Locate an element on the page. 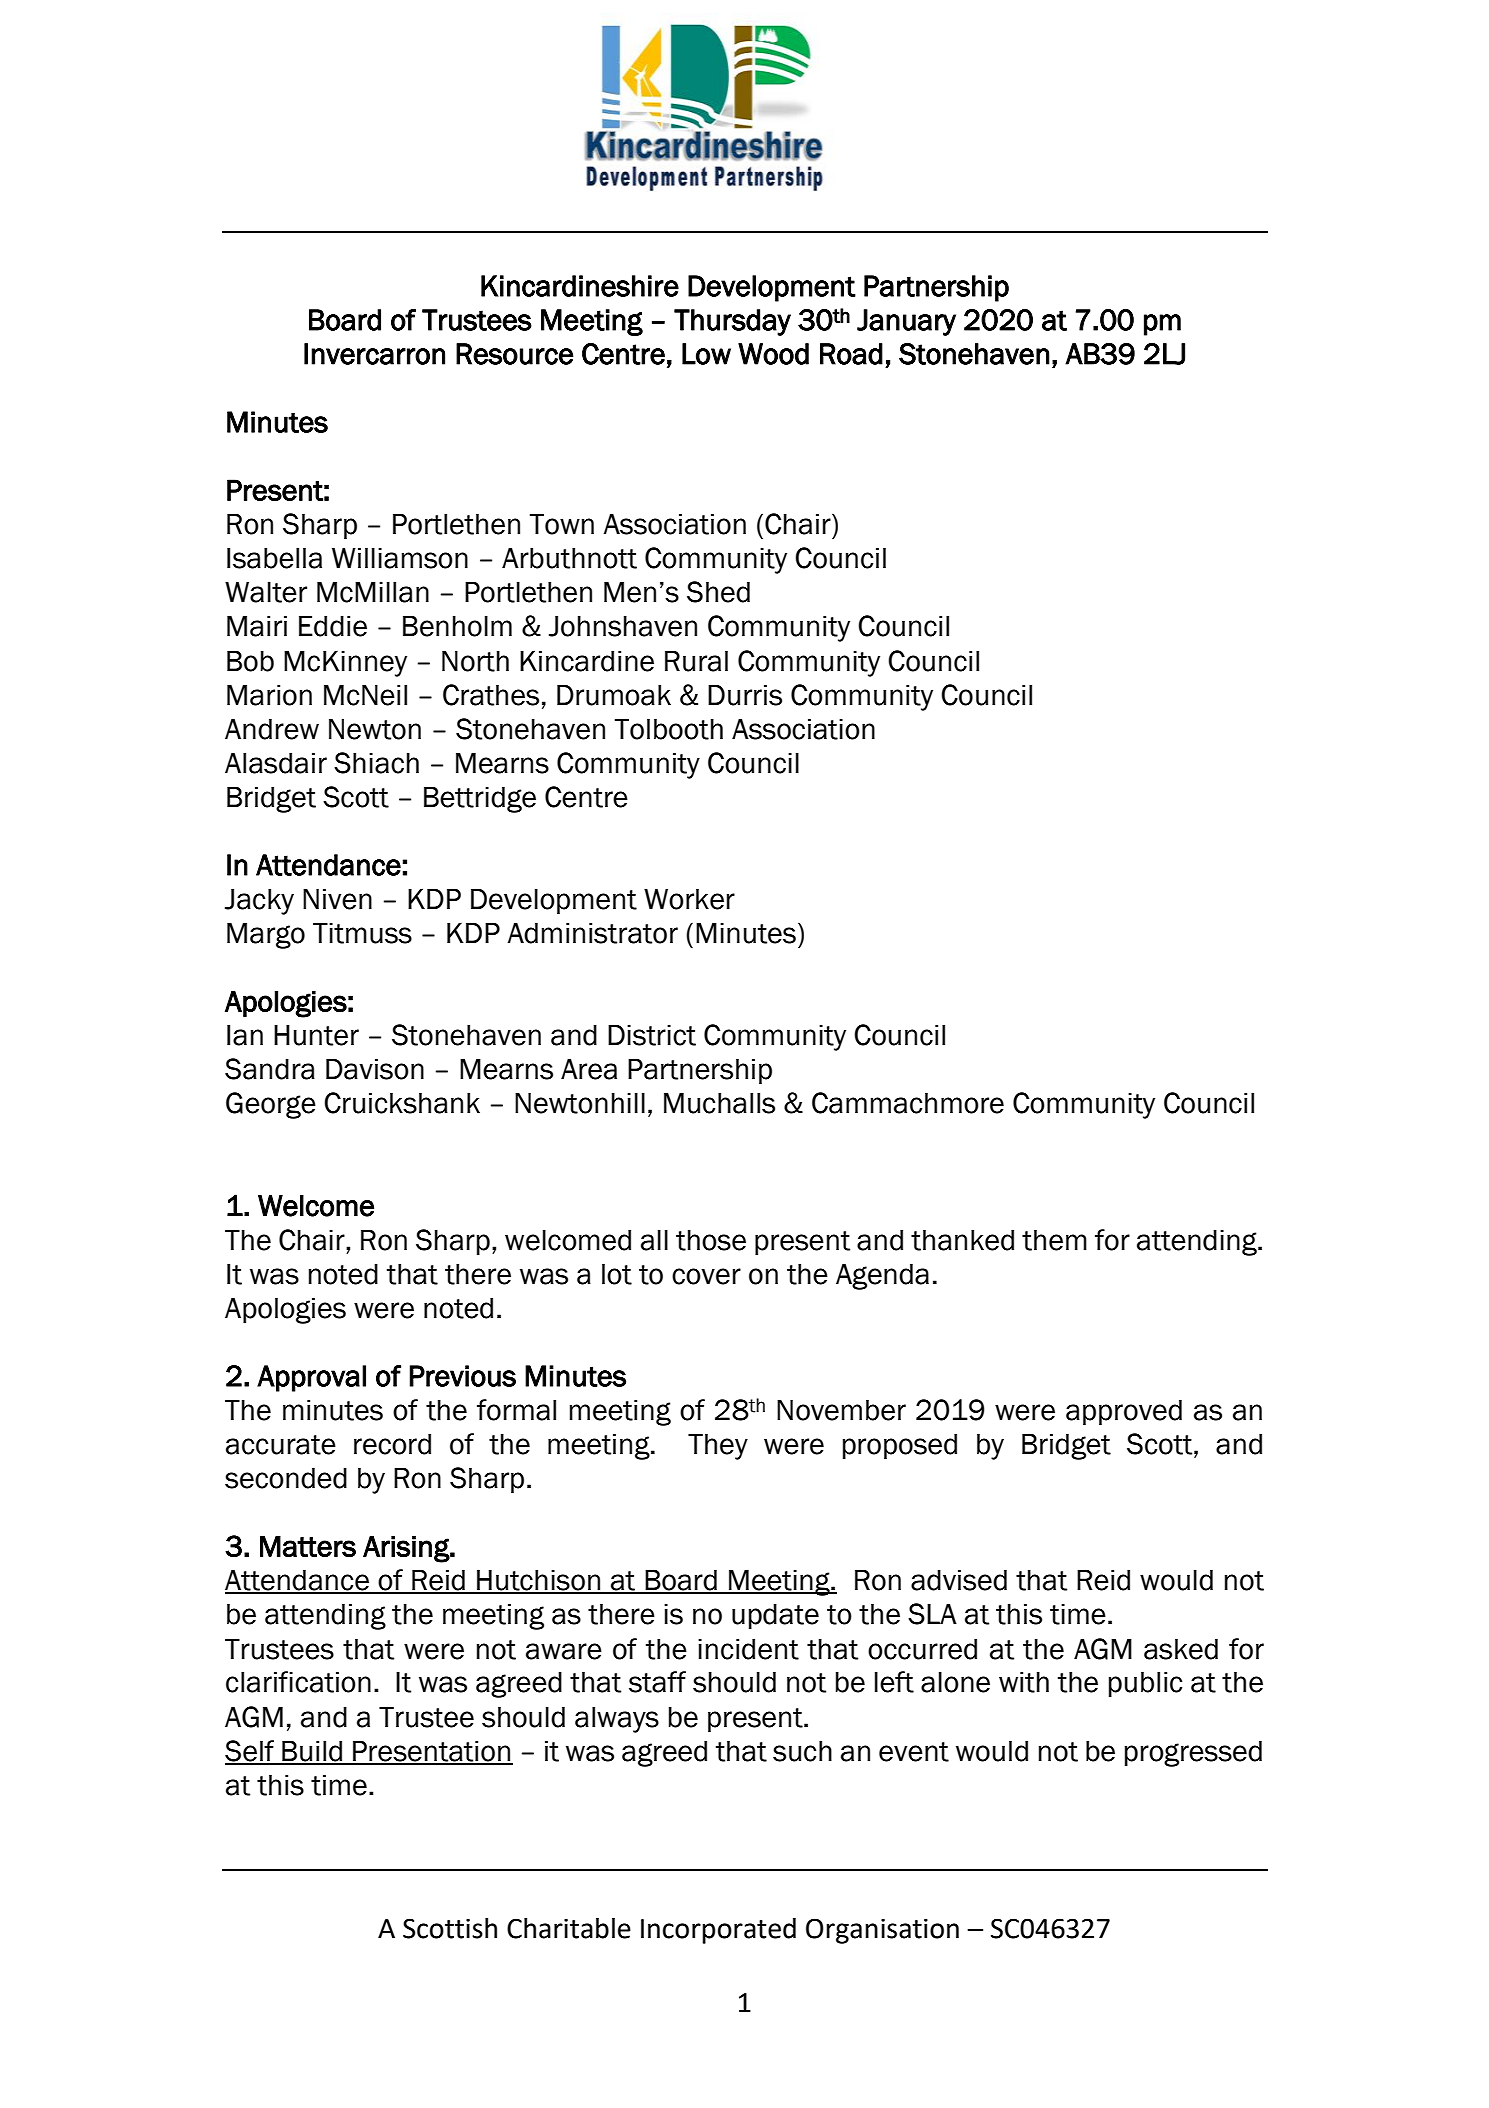 The image size is (1489, 2108). Incorporated is located at coordinates (718, 1931).
